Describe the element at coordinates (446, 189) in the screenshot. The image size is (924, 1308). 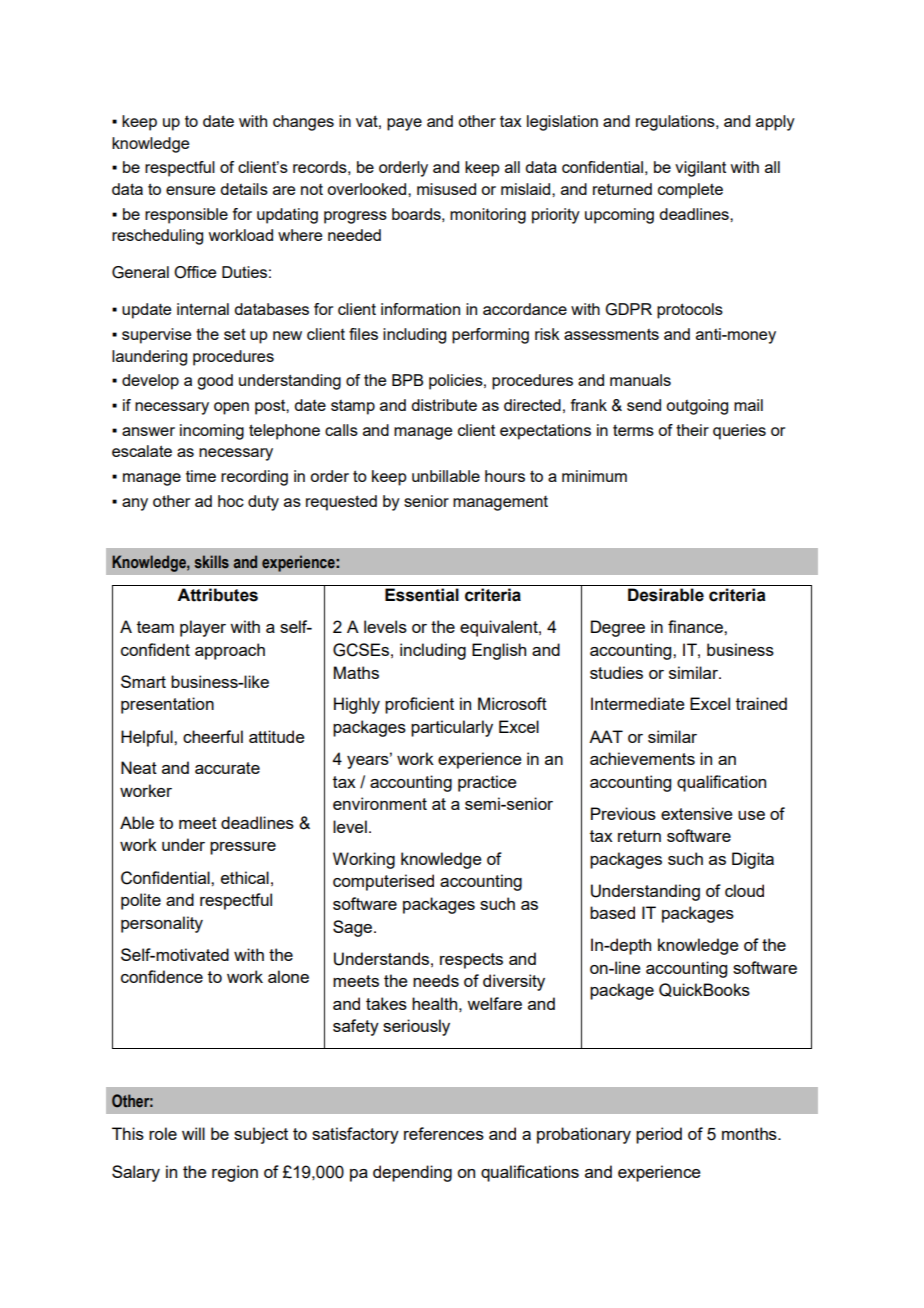
I see `misused` at that location.
